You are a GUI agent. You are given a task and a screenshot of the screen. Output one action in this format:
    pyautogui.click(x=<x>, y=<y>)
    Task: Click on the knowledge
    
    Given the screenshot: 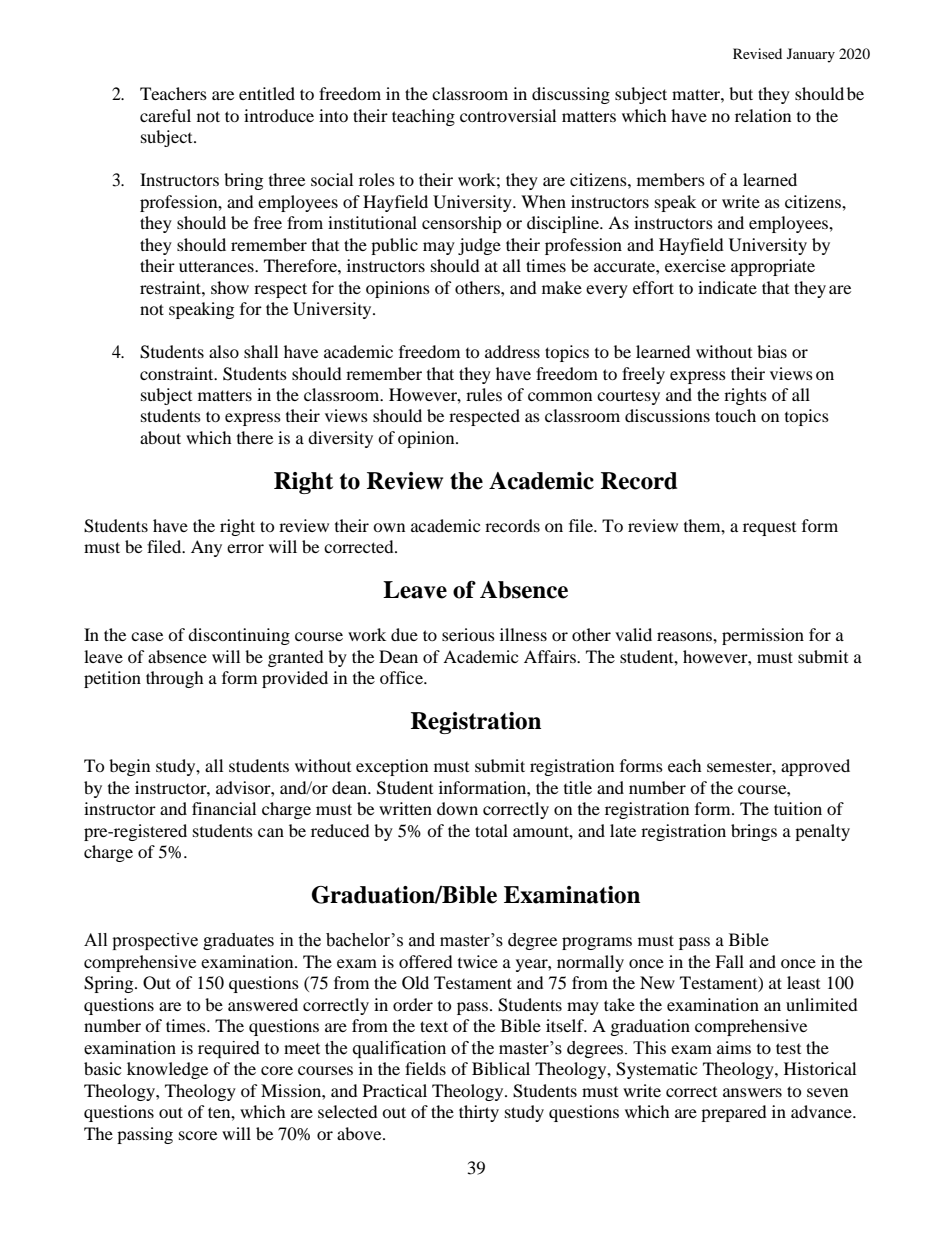 What is the action you would take?
    pyautogui.click(x=167, y=1070)
